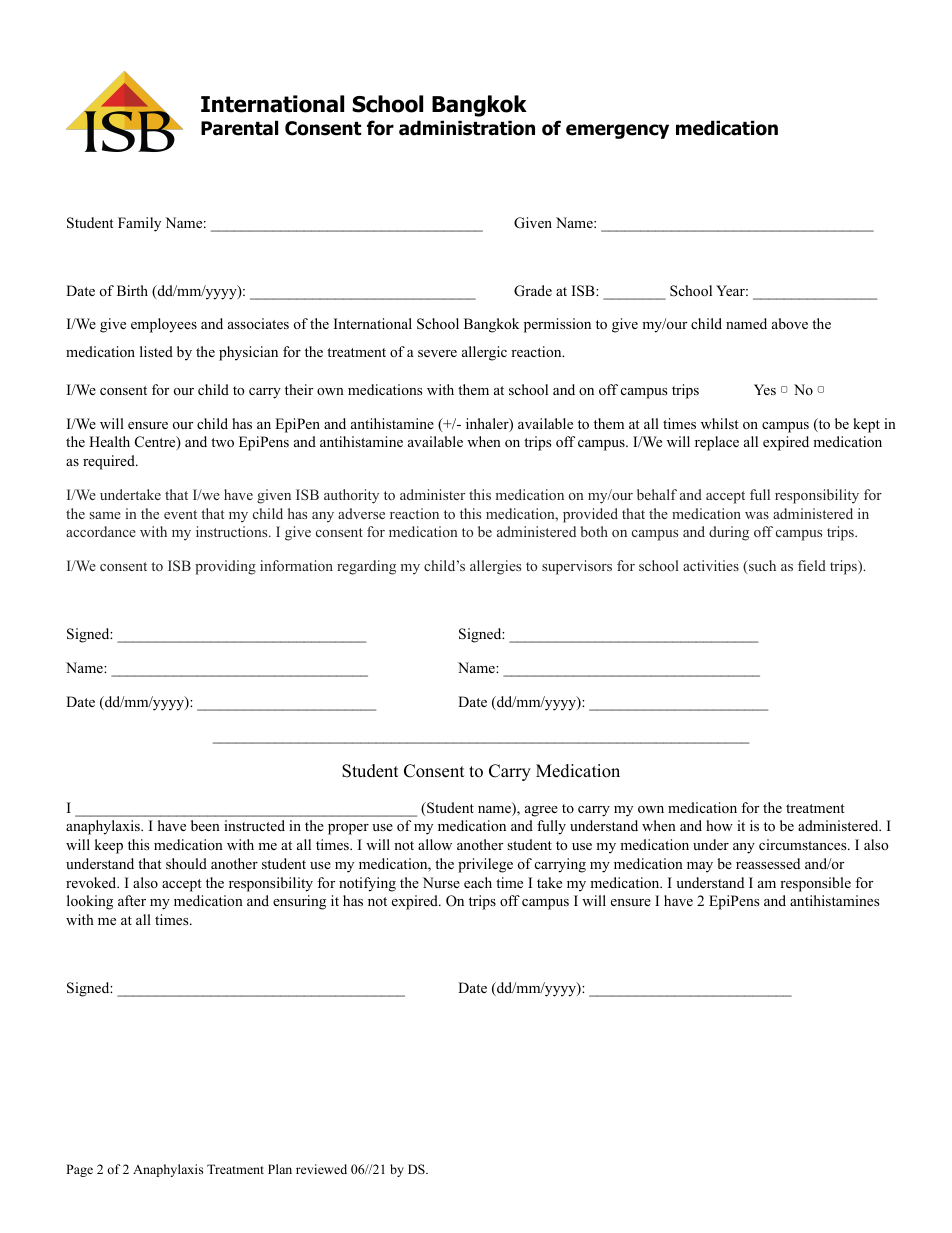 Image resolution: width=952 pixels, height=1233 pixels. I want to click on Parental, so click(239, 128).
